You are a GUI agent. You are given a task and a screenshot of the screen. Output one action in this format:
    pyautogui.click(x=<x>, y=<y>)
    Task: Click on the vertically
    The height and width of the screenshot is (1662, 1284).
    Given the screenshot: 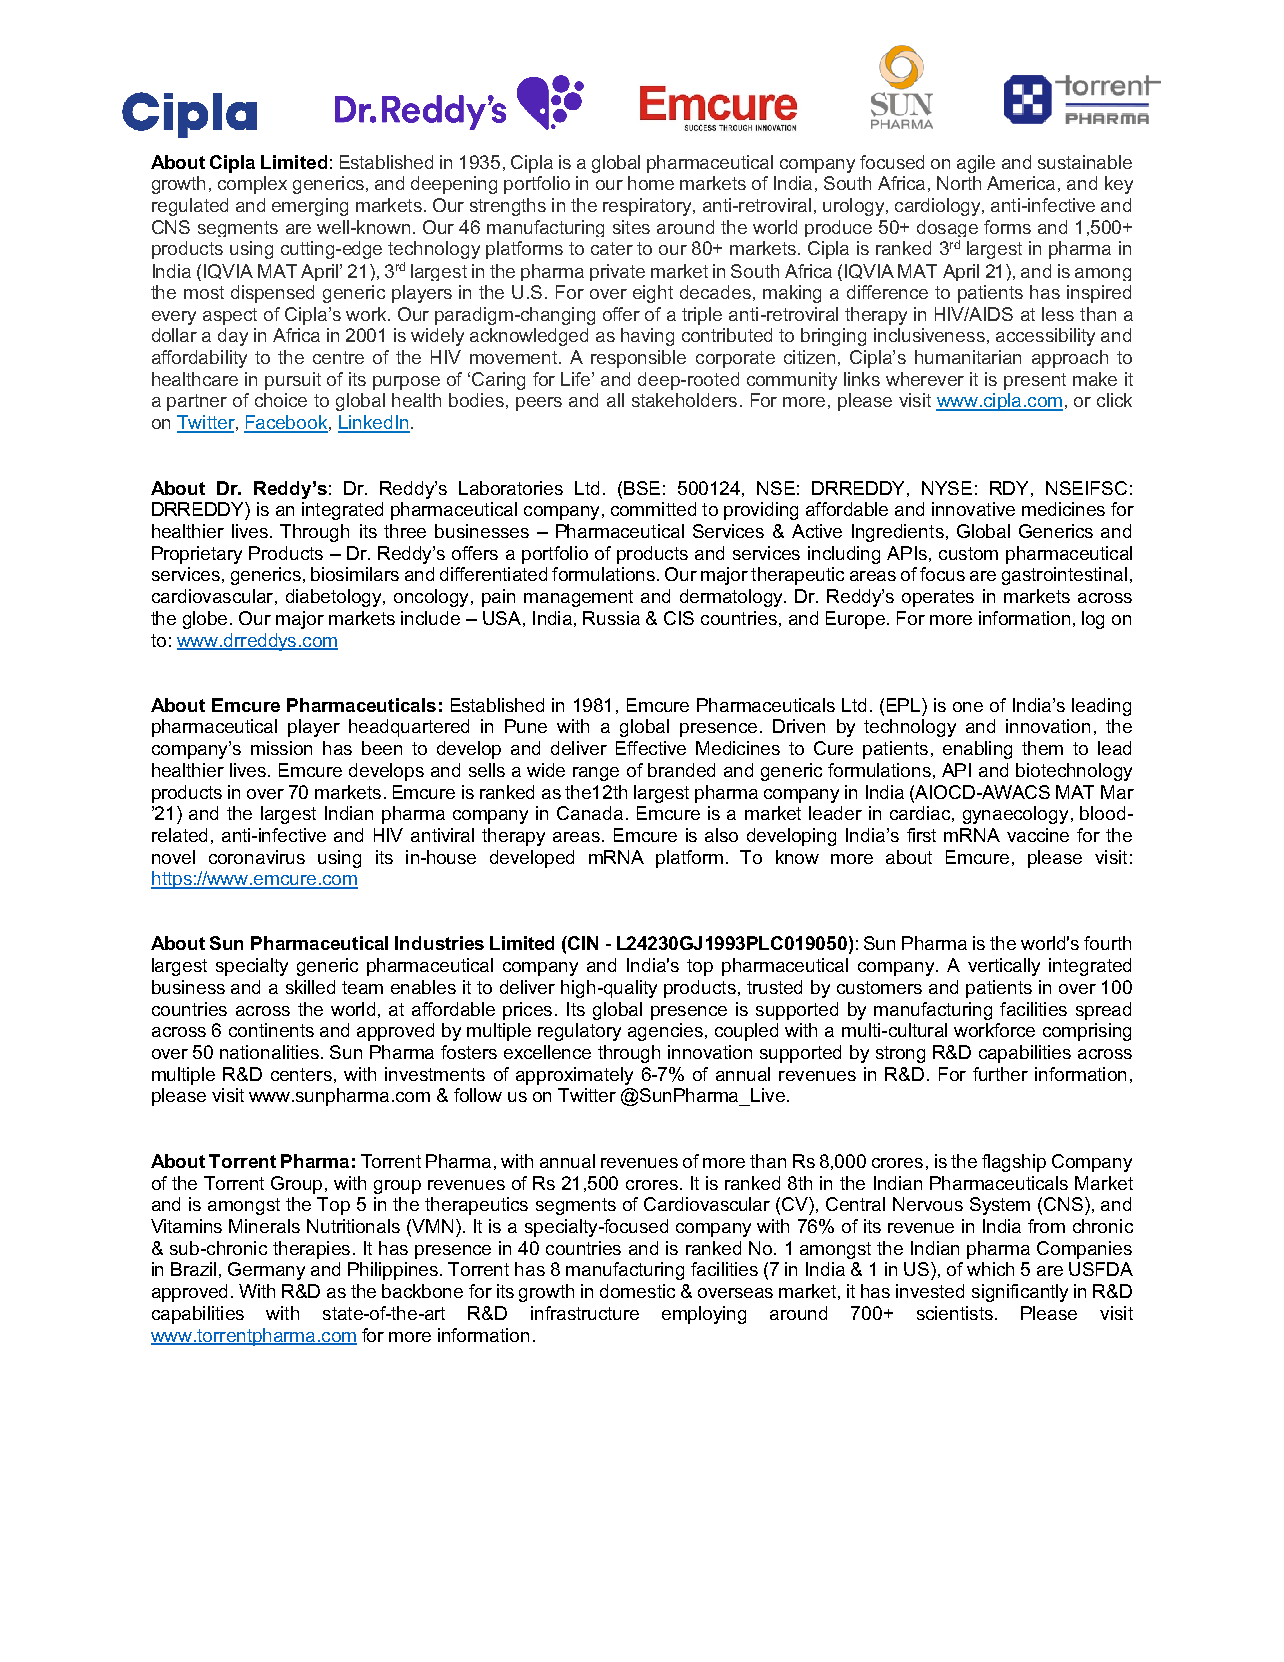 What is the action you would take?
    pyautogui.click(x=1004, y=967)
